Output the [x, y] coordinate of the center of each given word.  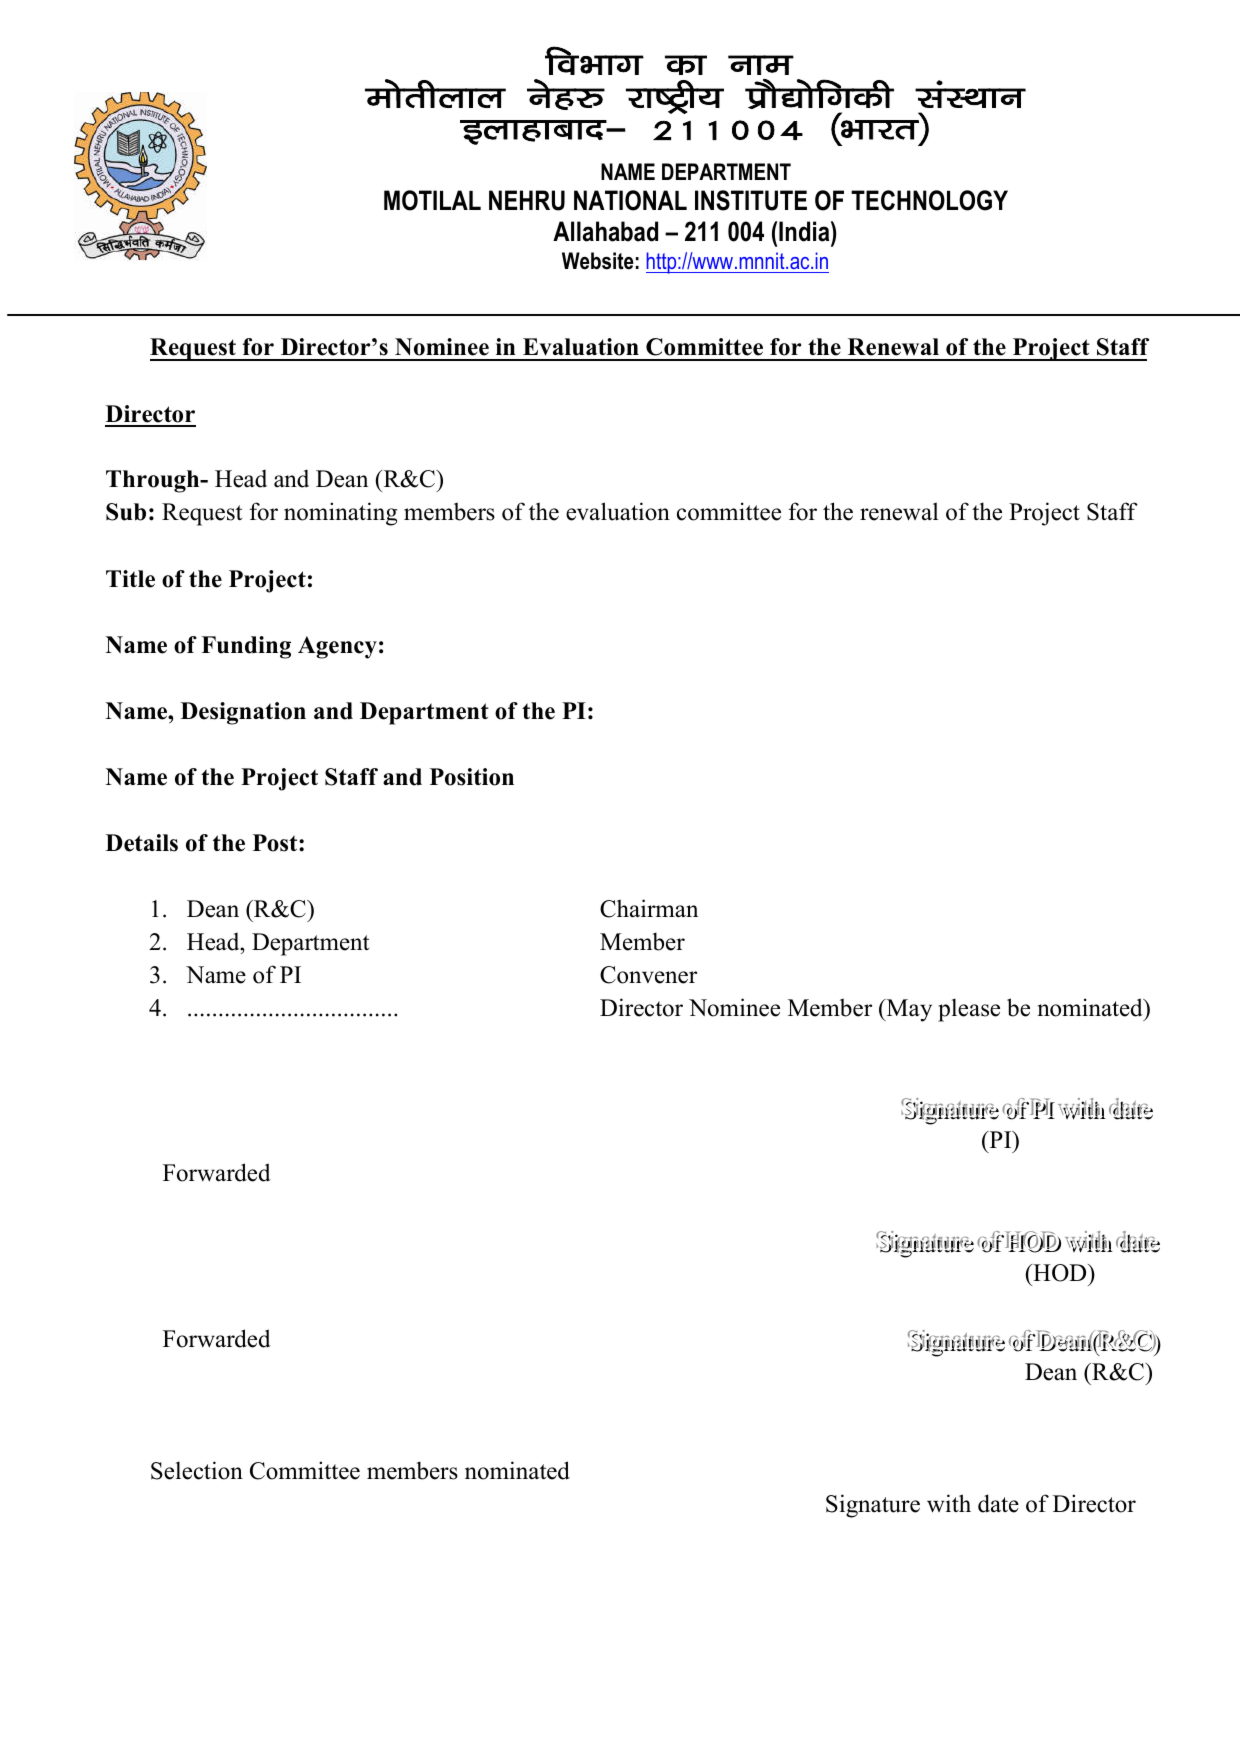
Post [276, 843]
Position [472, 777]
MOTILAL [432, 200]
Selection [197, 1470]
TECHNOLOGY [929, 200]
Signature [873, 1506]
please [969, 1010]
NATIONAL [630, 200]
